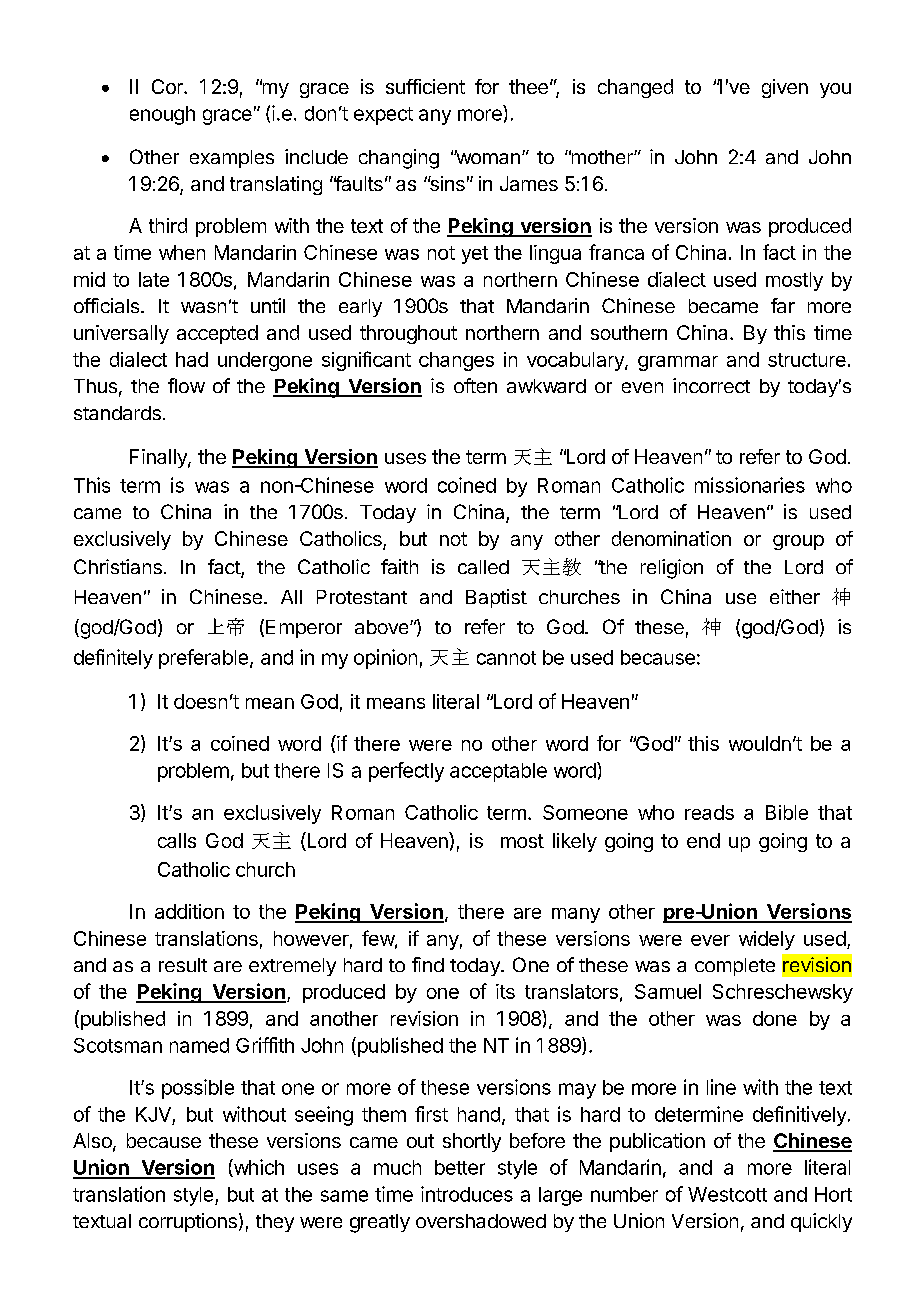 The image size is (924, 1308). What do you see at coordinates (506, 658) in the screenshot?
I see `cannot` at bounding box center [506, 658].
